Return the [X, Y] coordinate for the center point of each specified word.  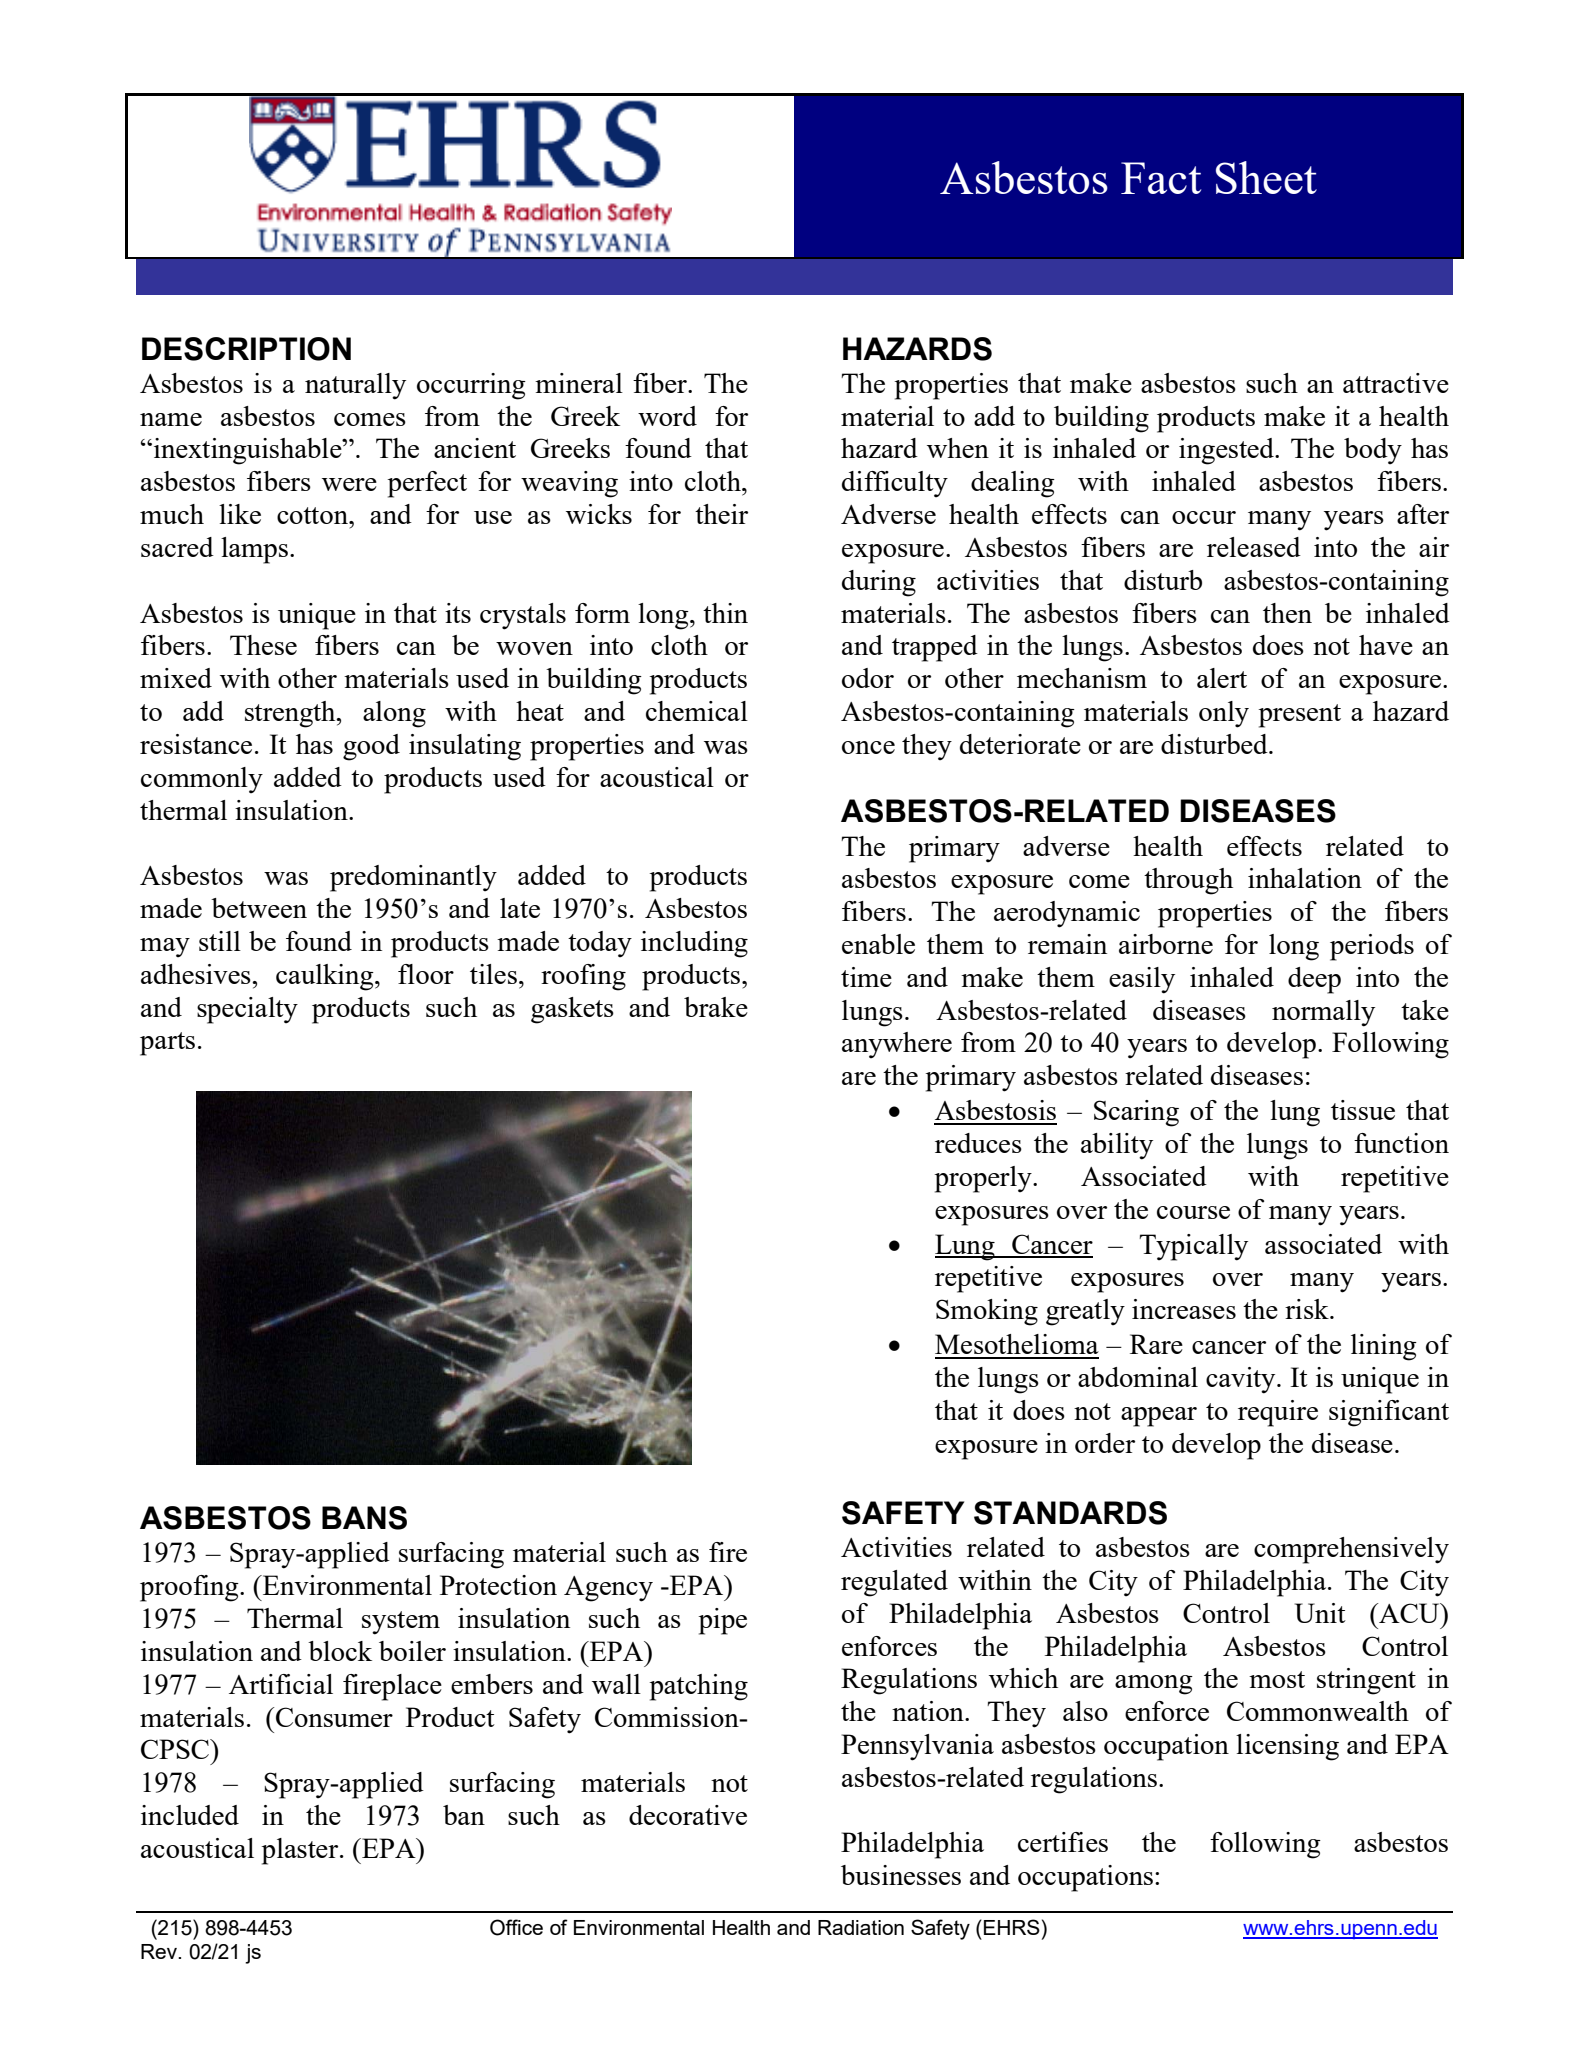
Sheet [1266, 177]
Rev [160, 1951]
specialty [247, 1010]
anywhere [897, 1045]
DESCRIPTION [246, 349]
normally [1323, 1013]
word [667, 416]
